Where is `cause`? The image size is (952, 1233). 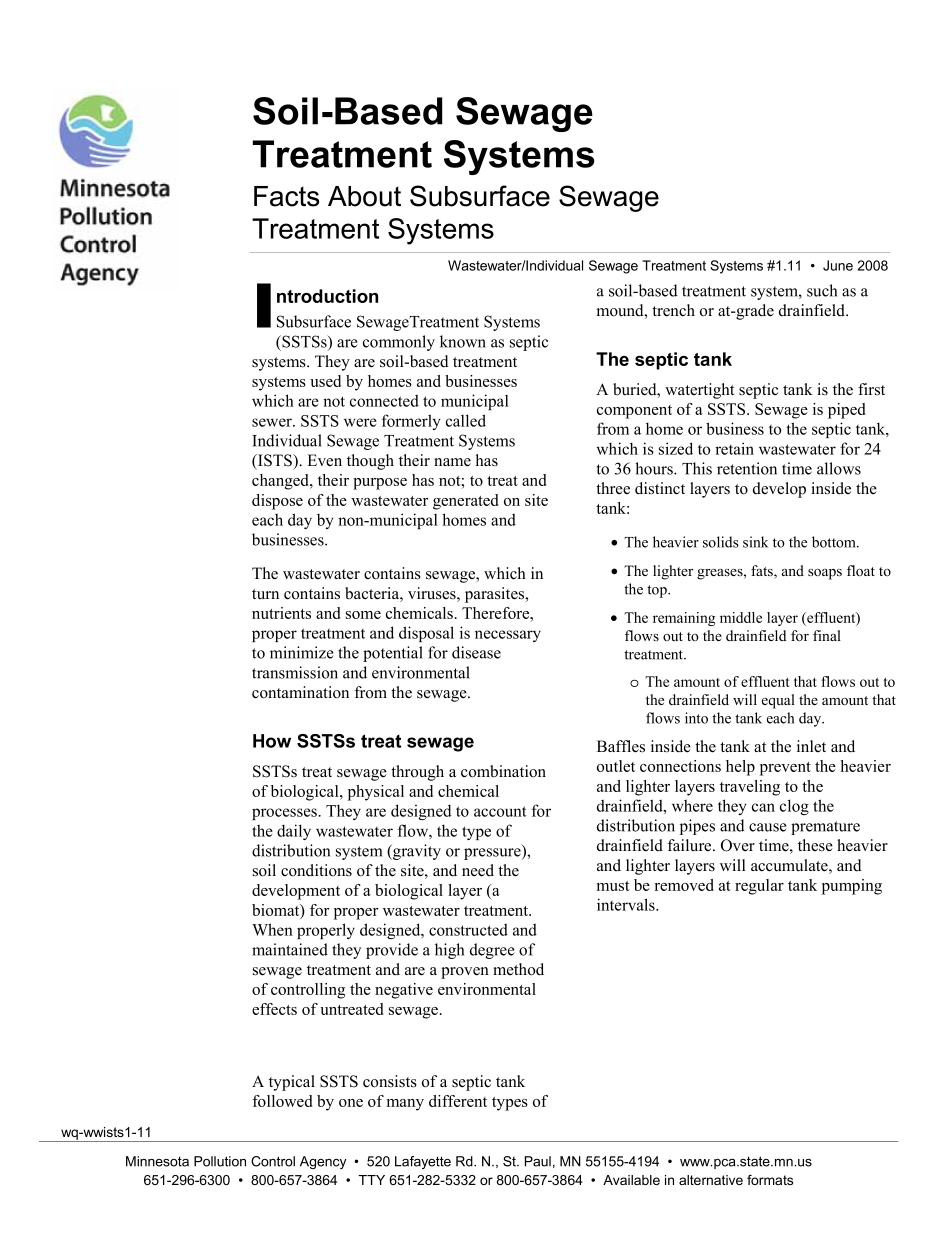
cause is located at coordinates (768, 827).
